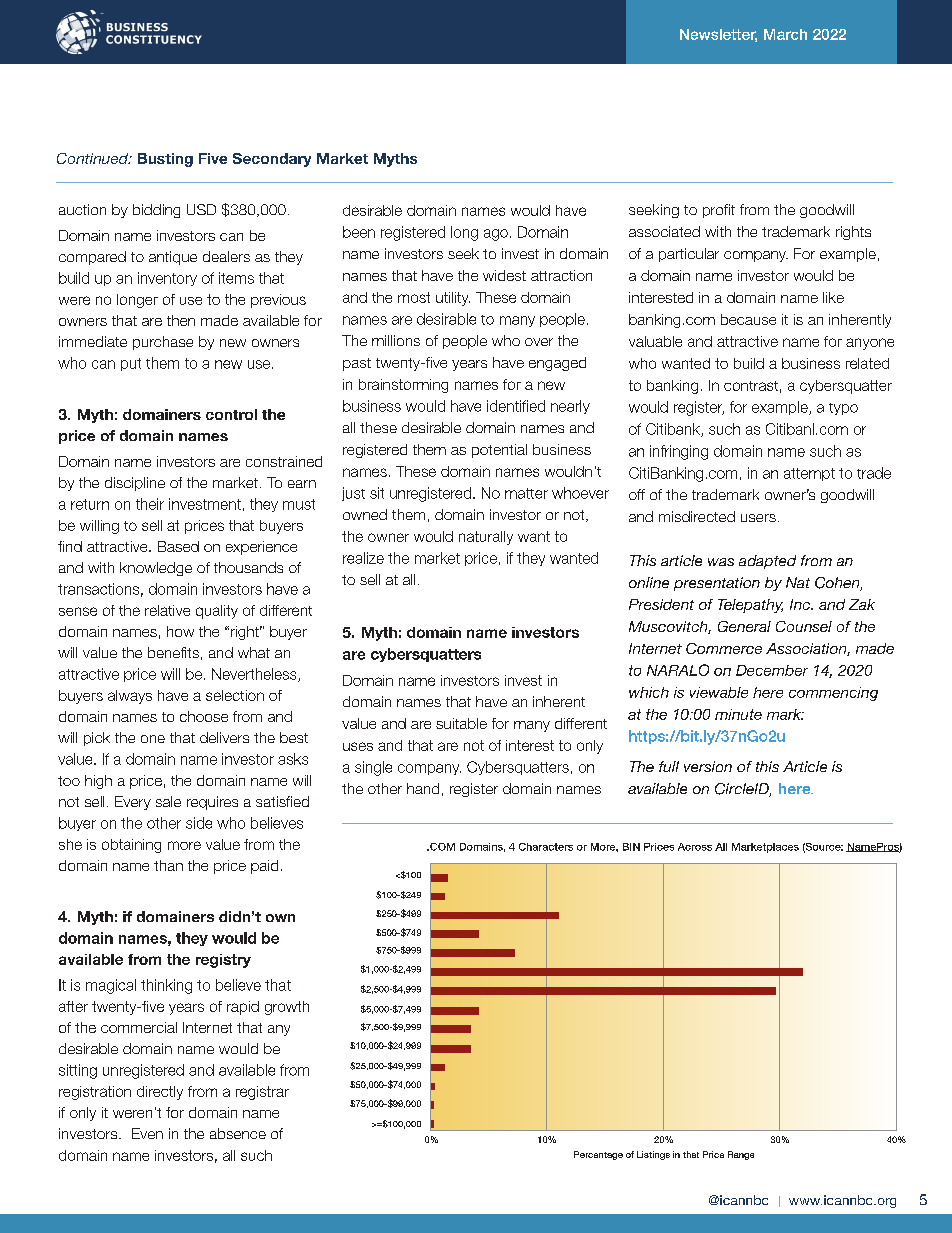 Image resolution: width=952 pixels, height=1233 pixels. I want to click on Telepathy, so click(750, 606).
